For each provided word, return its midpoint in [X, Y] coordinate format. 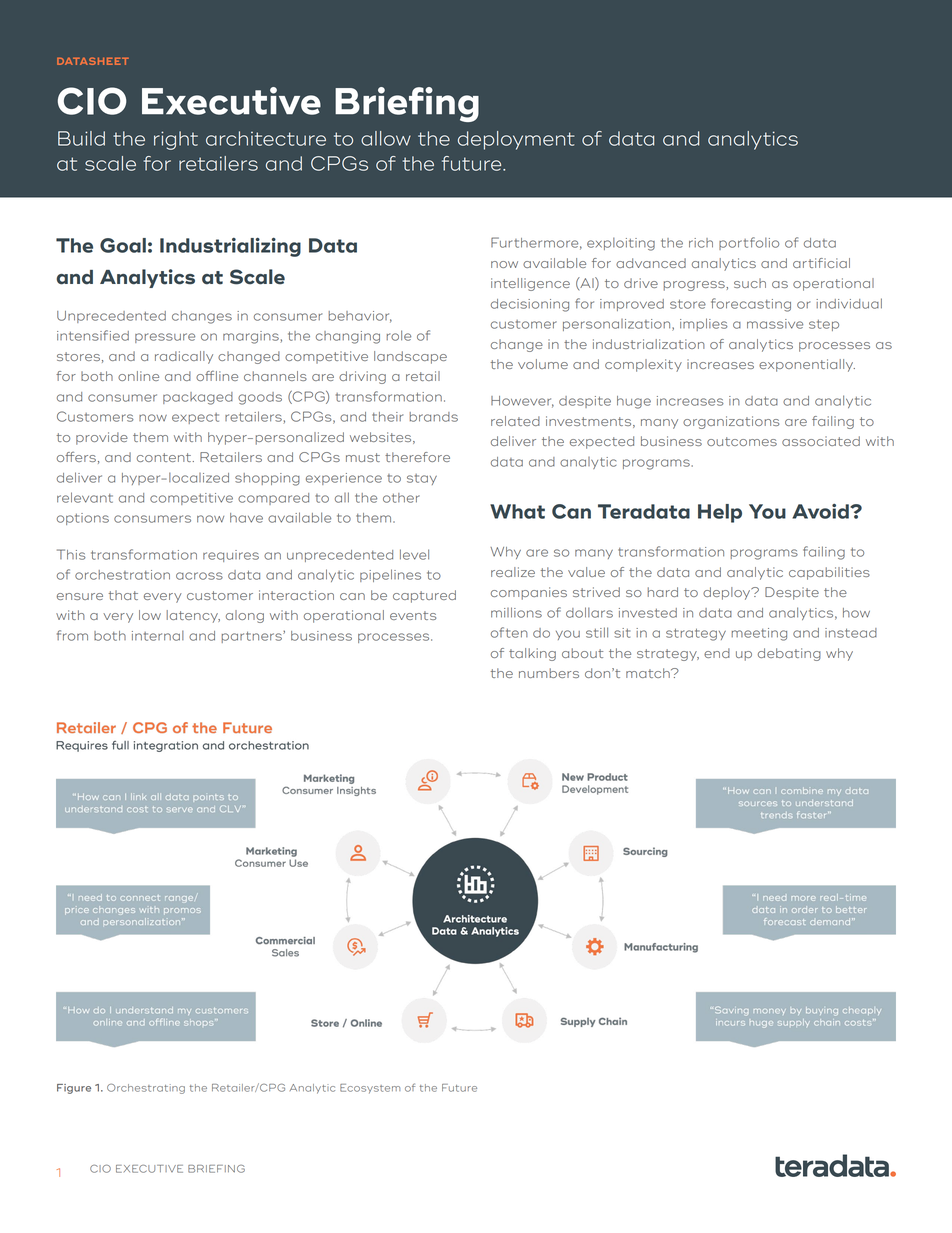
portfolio [749, 243]
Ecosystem [370, 1089]
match [649, 673]
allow [386, 138]
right [176, 140]
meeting [759, 634]
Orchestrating [146, 1089]
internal [158, 635]
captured [424, 596]
